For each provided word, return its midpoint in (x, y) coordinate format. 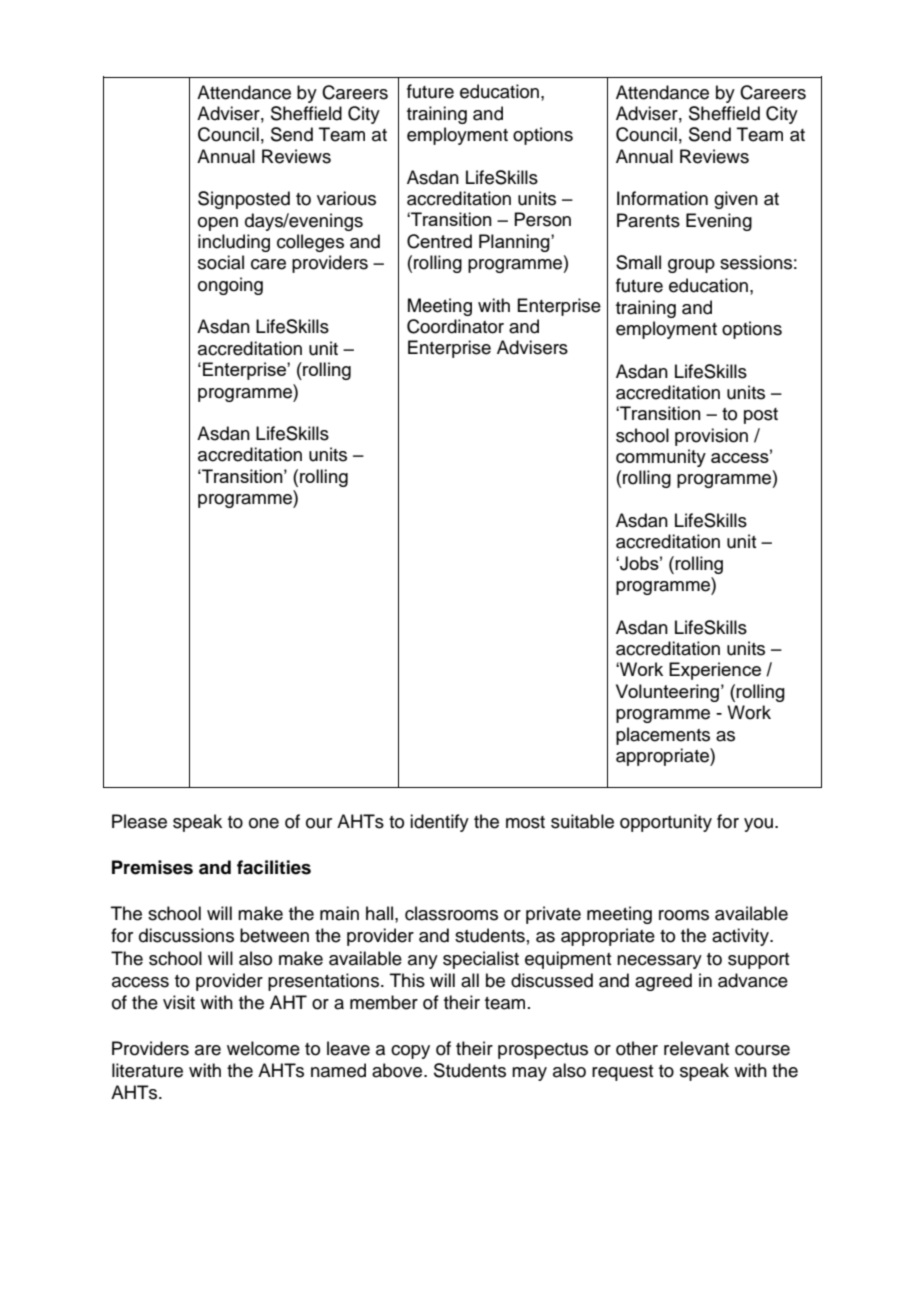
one (264, 823)
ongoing (230, 286)
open (218, 224)
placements (663, 736)
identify (439, 823)
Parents (648, 220)
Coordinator (455, 326)
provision (711, 437)
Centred (439, 241)
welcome (263, 1048)
